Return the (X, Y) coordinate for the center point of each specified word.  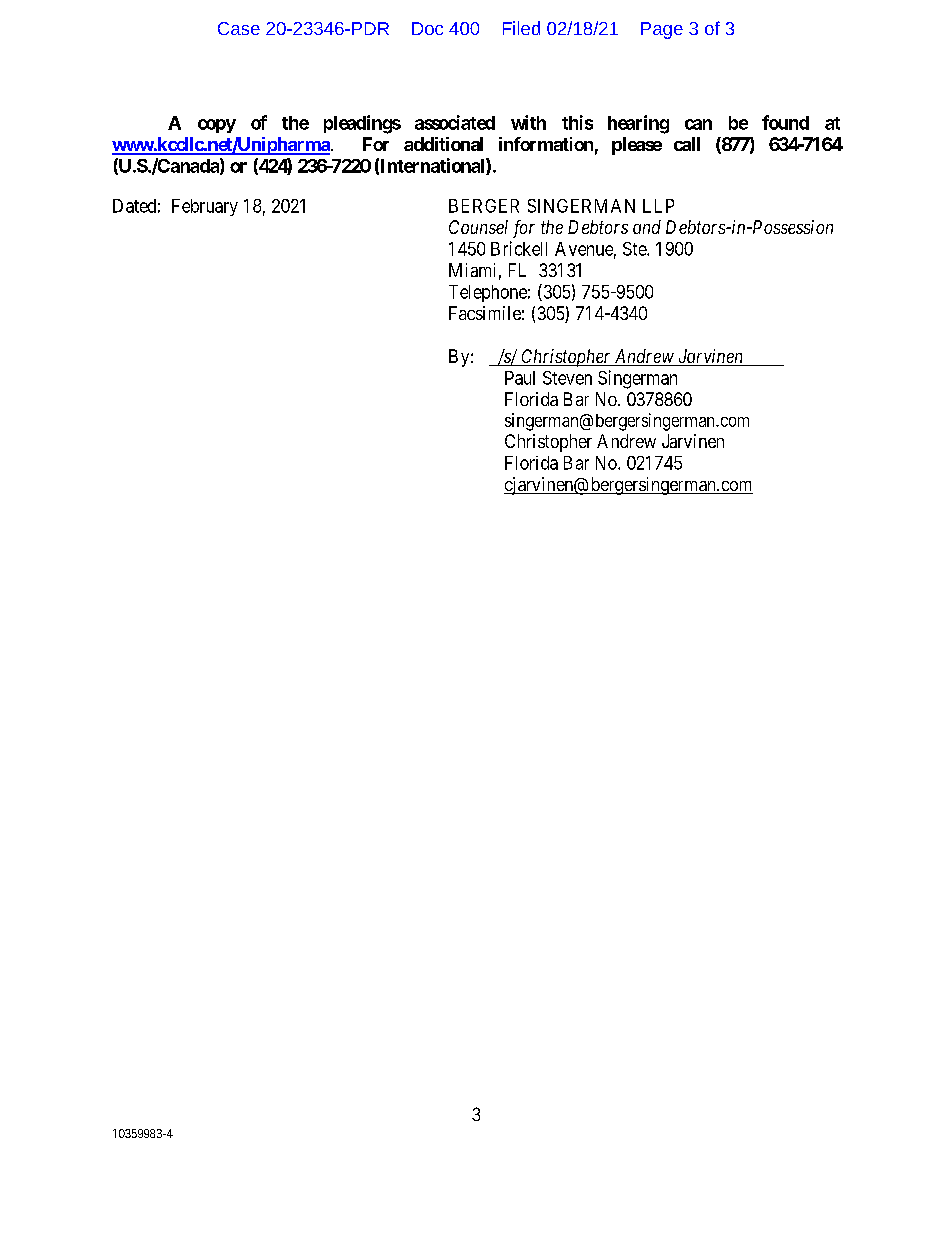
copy (217, 126)
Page (662, 30)
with (528, 122)
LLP (658, 206)
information (546, 144)
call (687, 144)
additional (443, 144)
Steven (567, 378)
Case (239, 28)
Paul (520, 378)
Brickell (519, 248)
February (205, 207)
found (785, 122)
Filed (521, 28)
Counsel (478, 227)
